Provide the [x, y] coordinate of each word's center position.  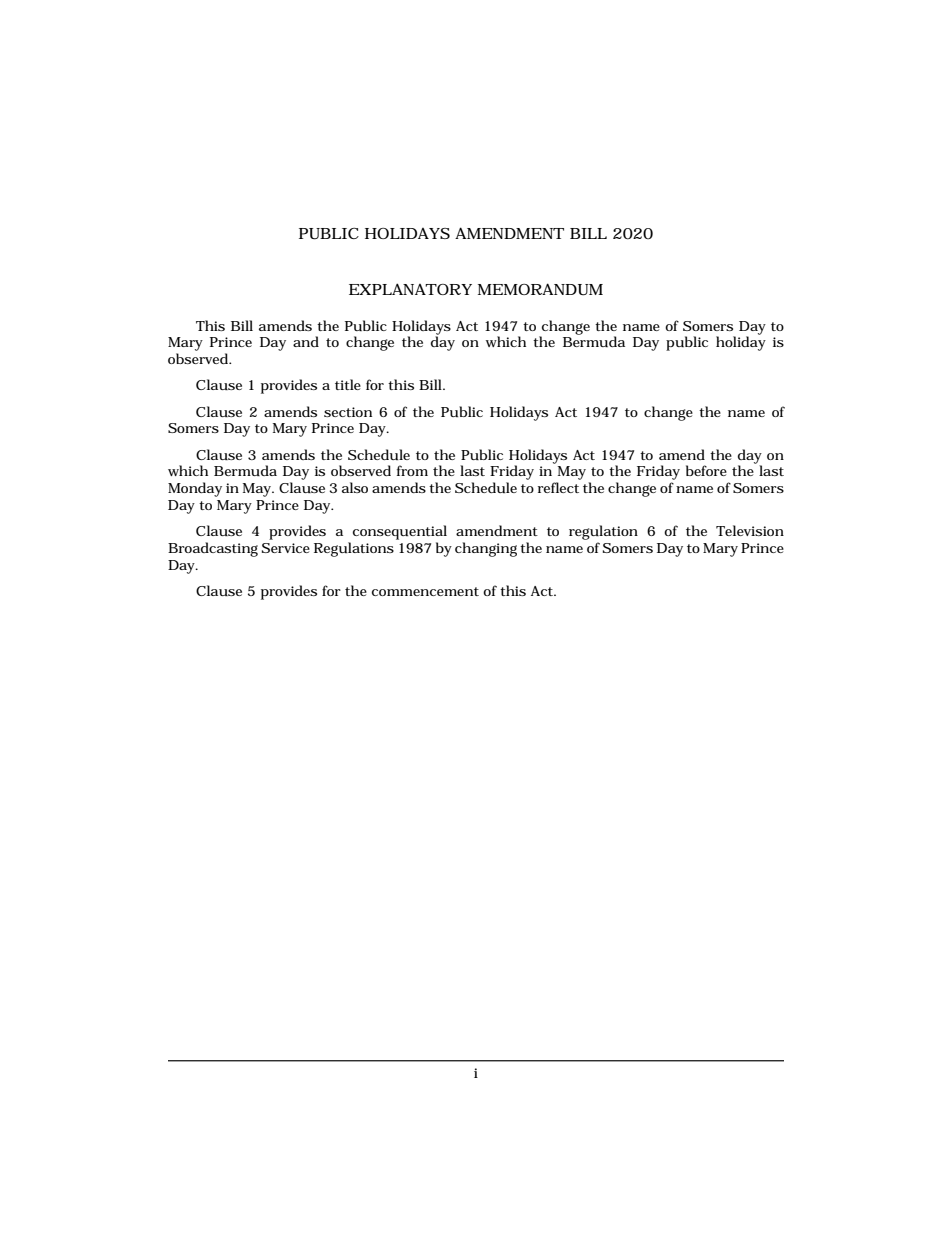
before [706, 470]
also [355, 487]
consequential [400, 532]
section [348, 412]
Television [750, 530]
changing [486, 549]
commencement [425, 591]
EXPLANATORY [410, 289]
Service [286, 548]
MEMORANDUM [540, 289]
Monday [195, 489]
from [412, 470]
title [348, 384]
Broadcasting [213, 549]
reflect [558, 487]
